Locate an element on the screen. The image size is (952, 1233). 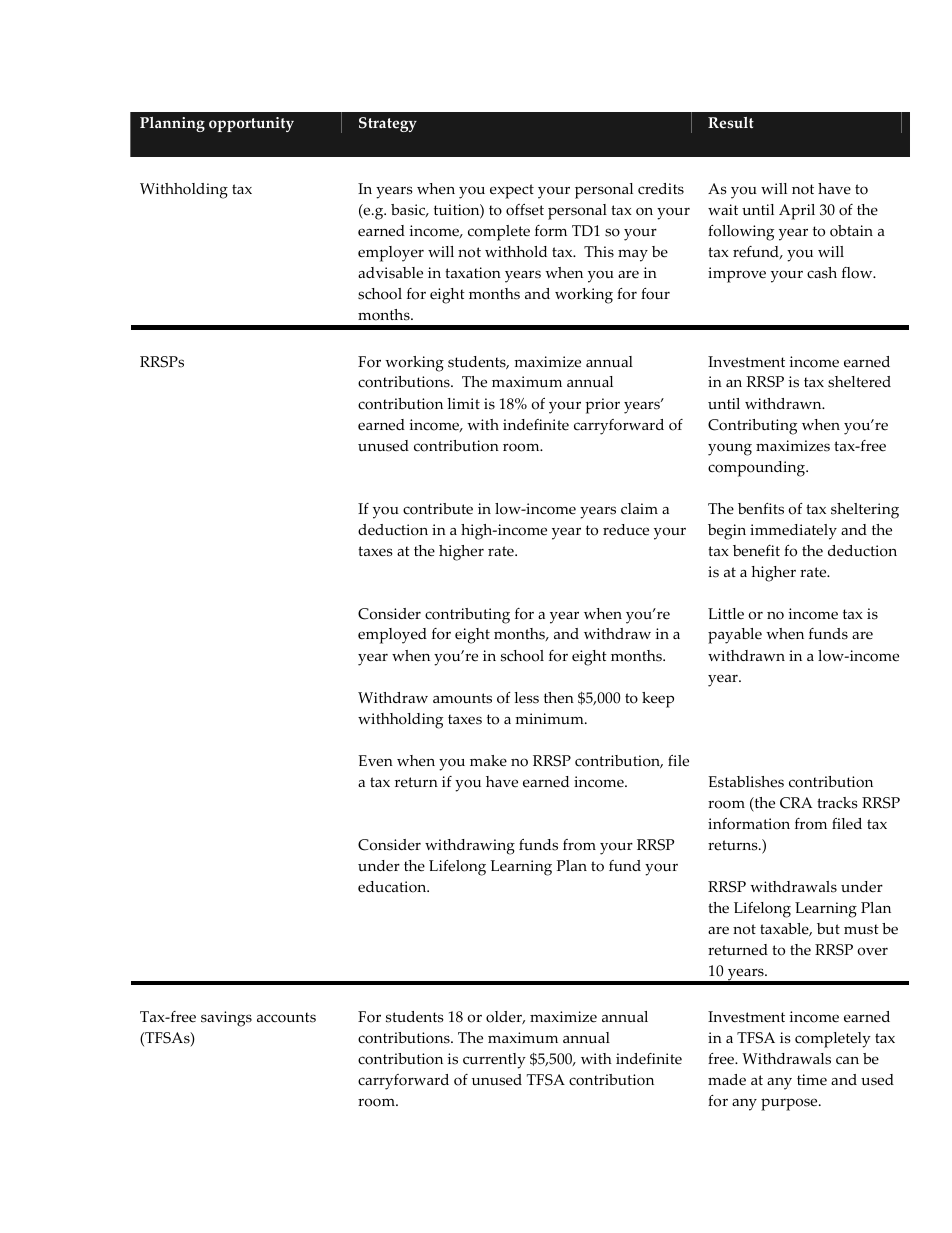
Result is located at coordinates (731, 123).
